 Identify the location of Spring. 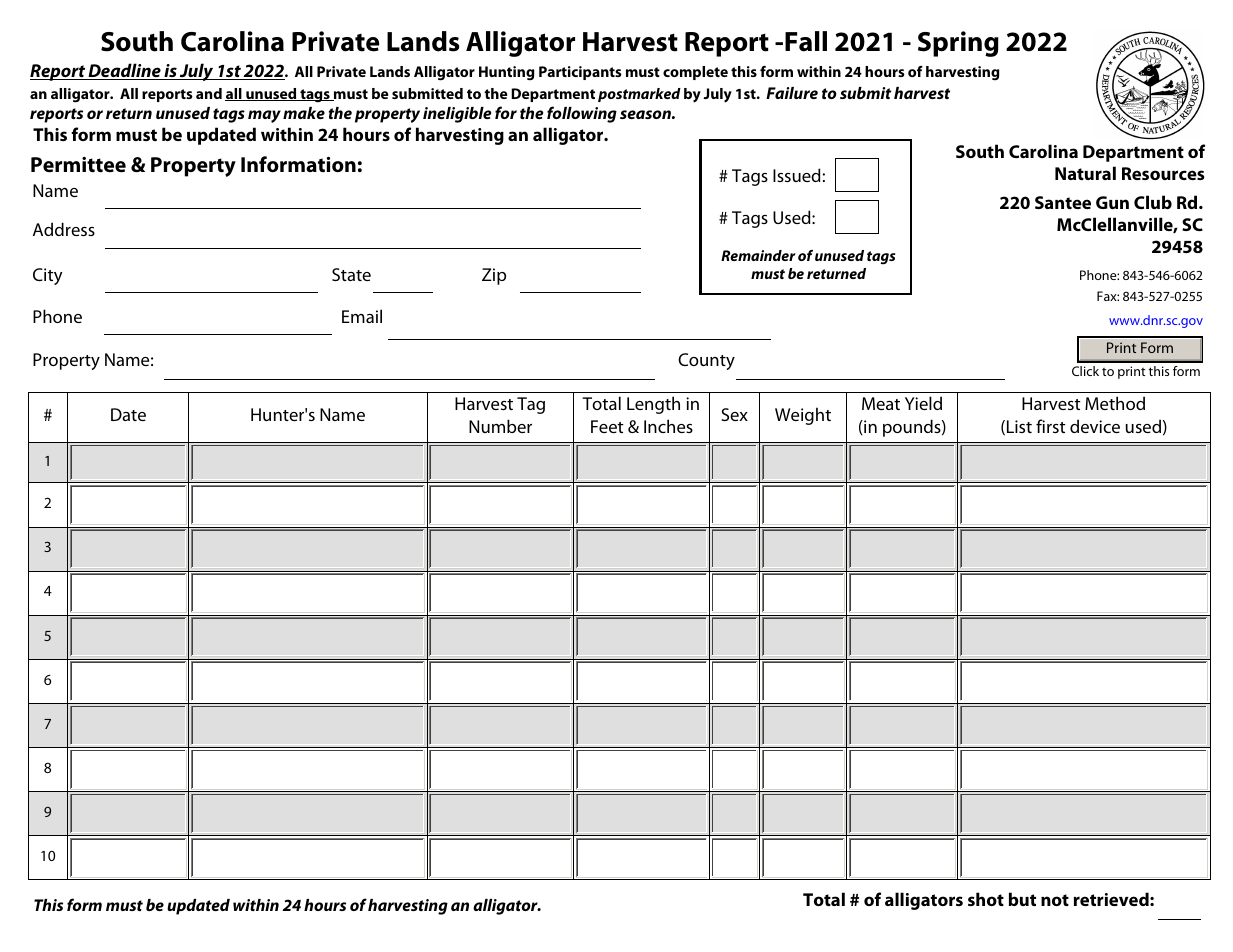
(958, 44).
